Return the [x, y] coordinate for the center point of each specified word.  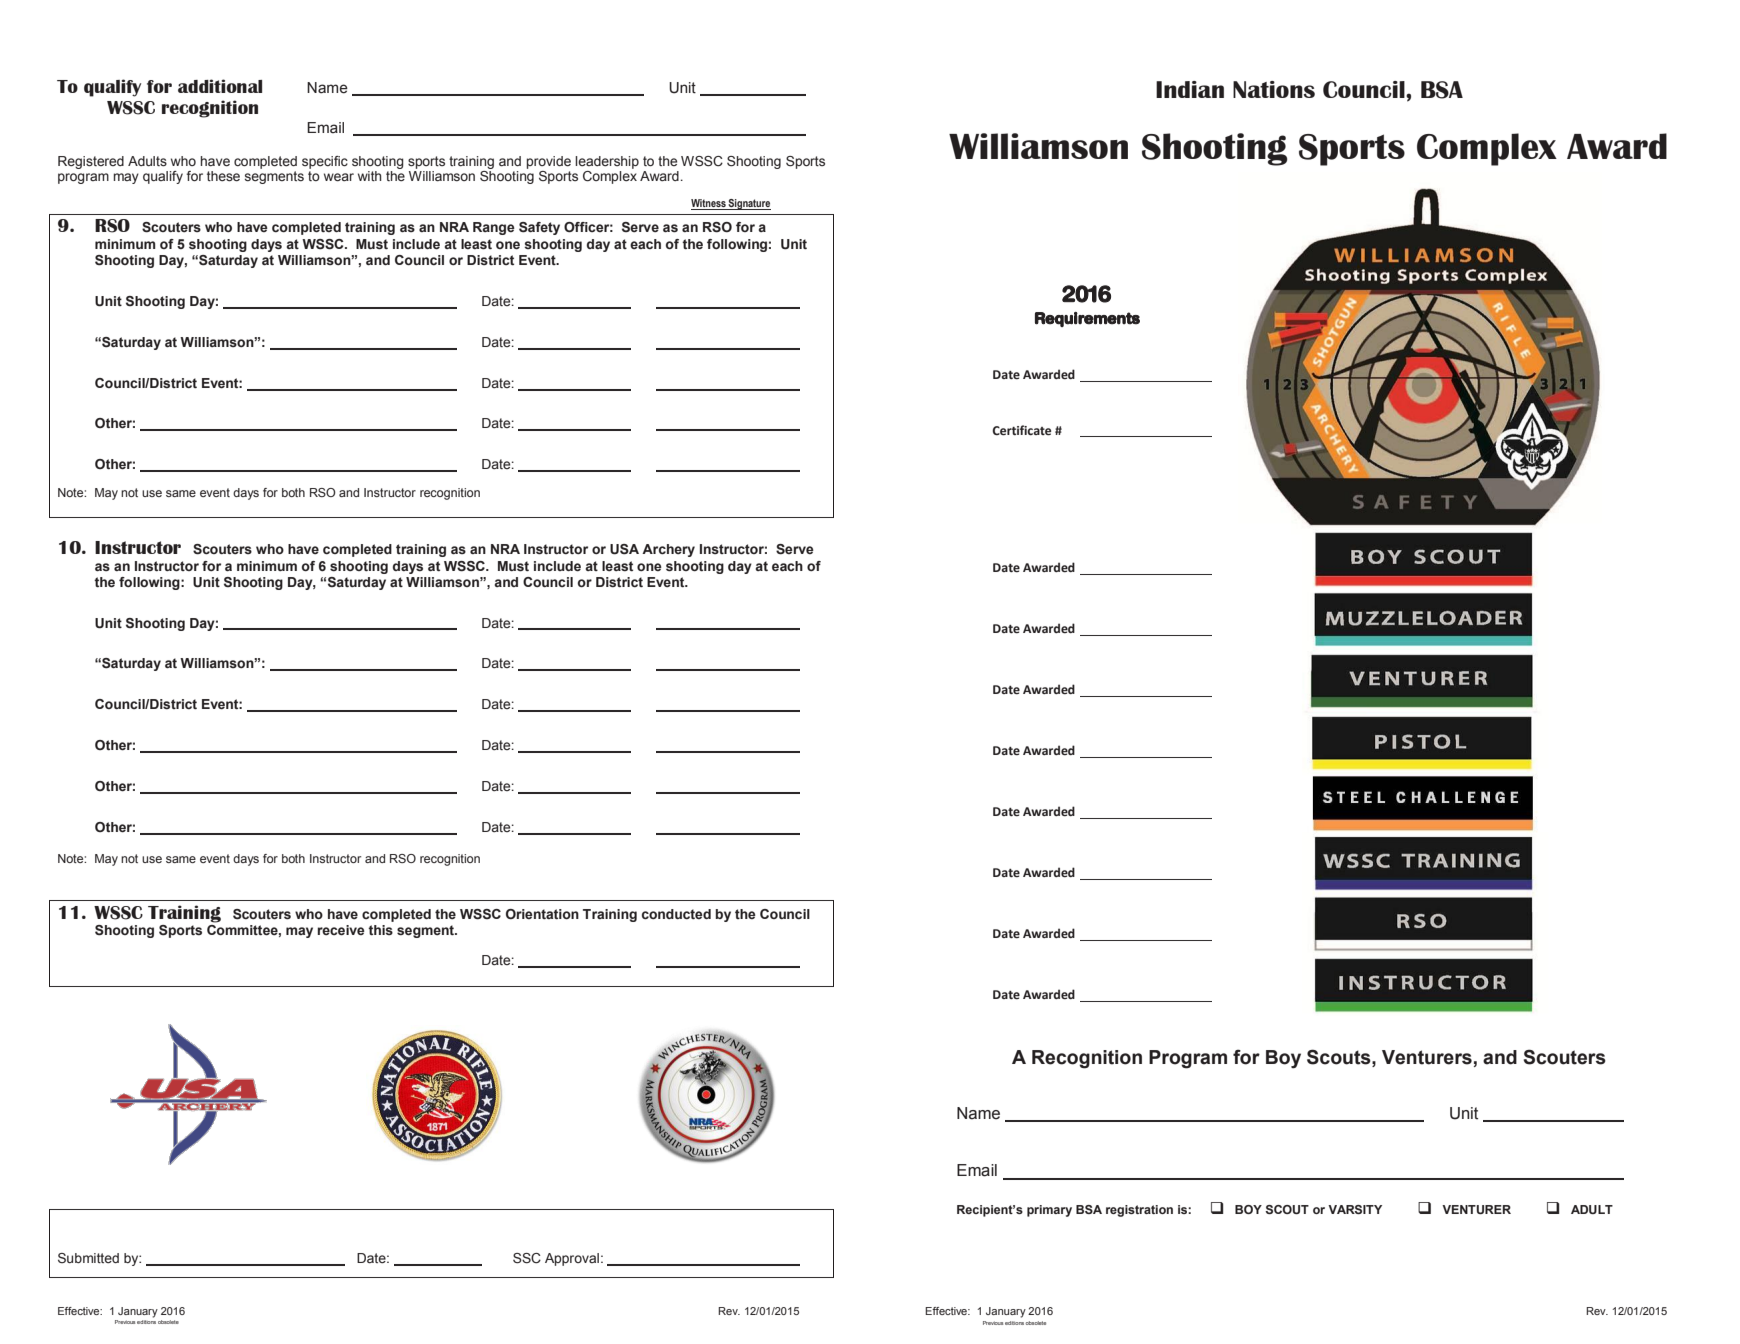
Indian [1190, 89]
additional [220, 86]
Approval [572, 1259]
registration [1139, 1211]
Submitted [88, 1258]
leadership [607, 162]
